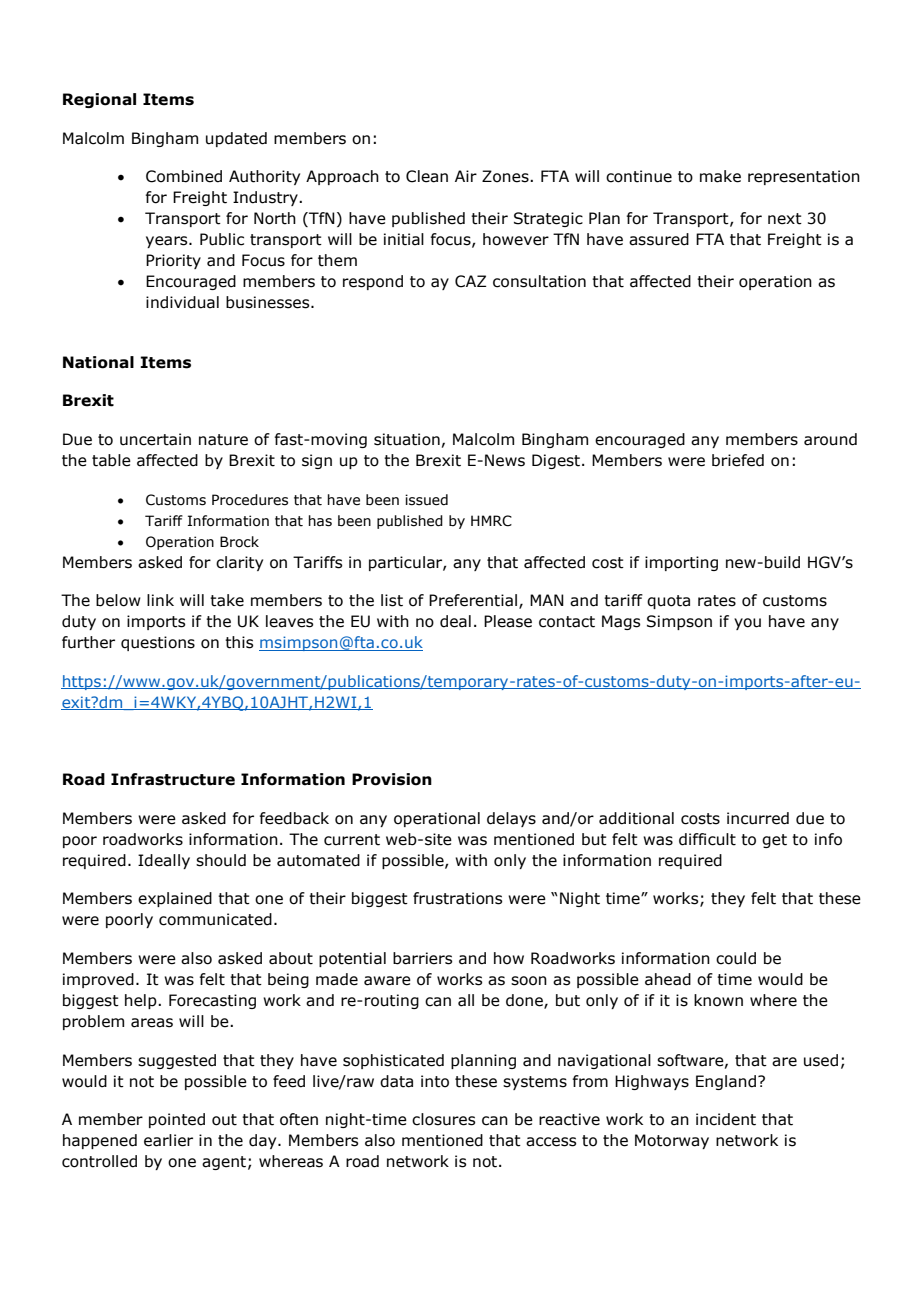 The image size is (924, 1309). Describe the element at coordinates (511, 819) in the screenshot. I see `delays` at that location.
